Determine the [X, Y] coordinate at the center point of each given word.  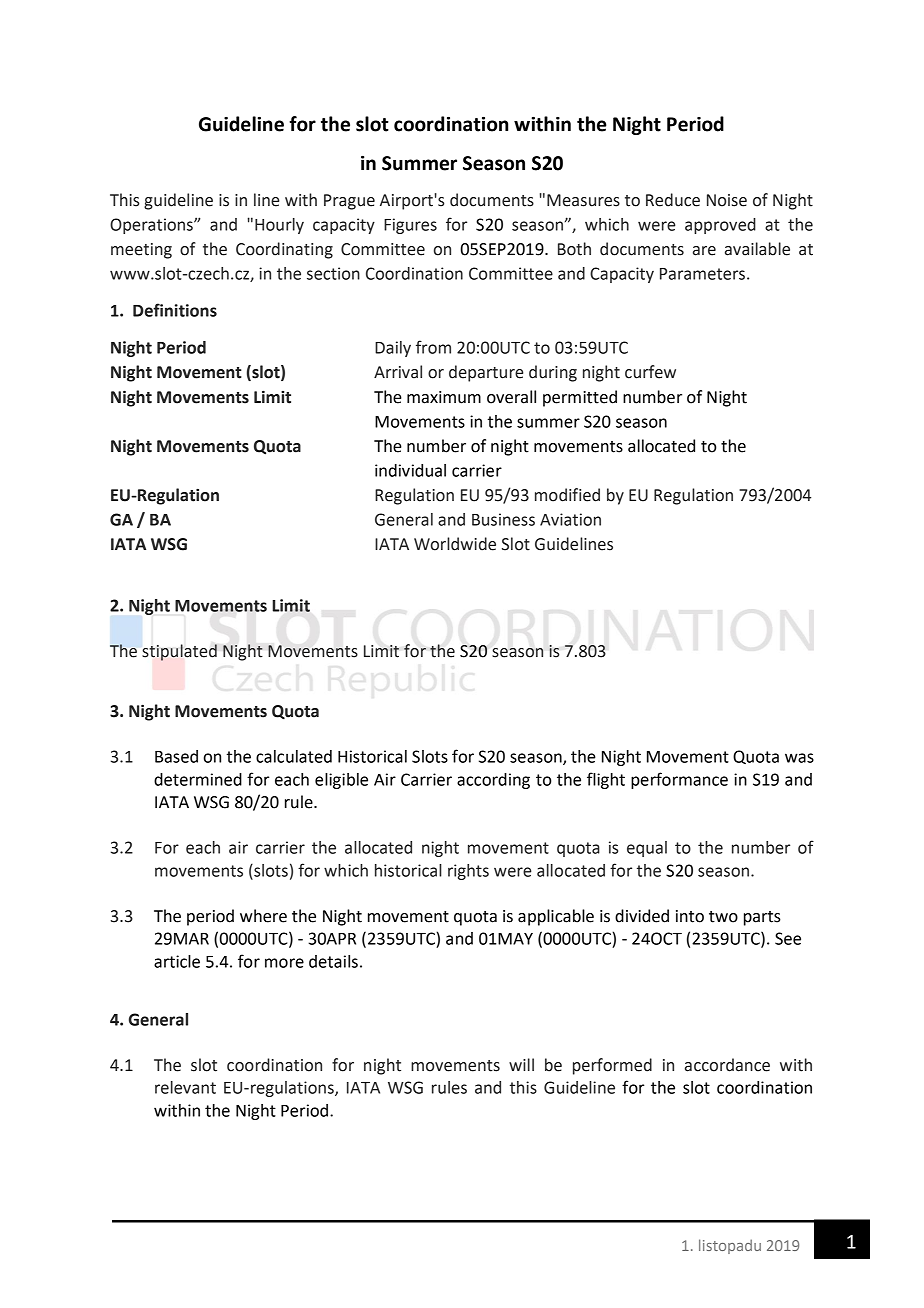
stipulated [179, 652]
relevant [185, 1087]
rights [468, 872]
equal [647, 849]
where [263, 916]
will [521, 1064]
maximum [444, 397]
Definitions [175, 310]
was [799, 758]
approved [720, 226]
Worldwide [455, 544]
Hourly [279, 226]
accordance [727, 1065]
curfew [650, 372]
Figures [410, 226]
